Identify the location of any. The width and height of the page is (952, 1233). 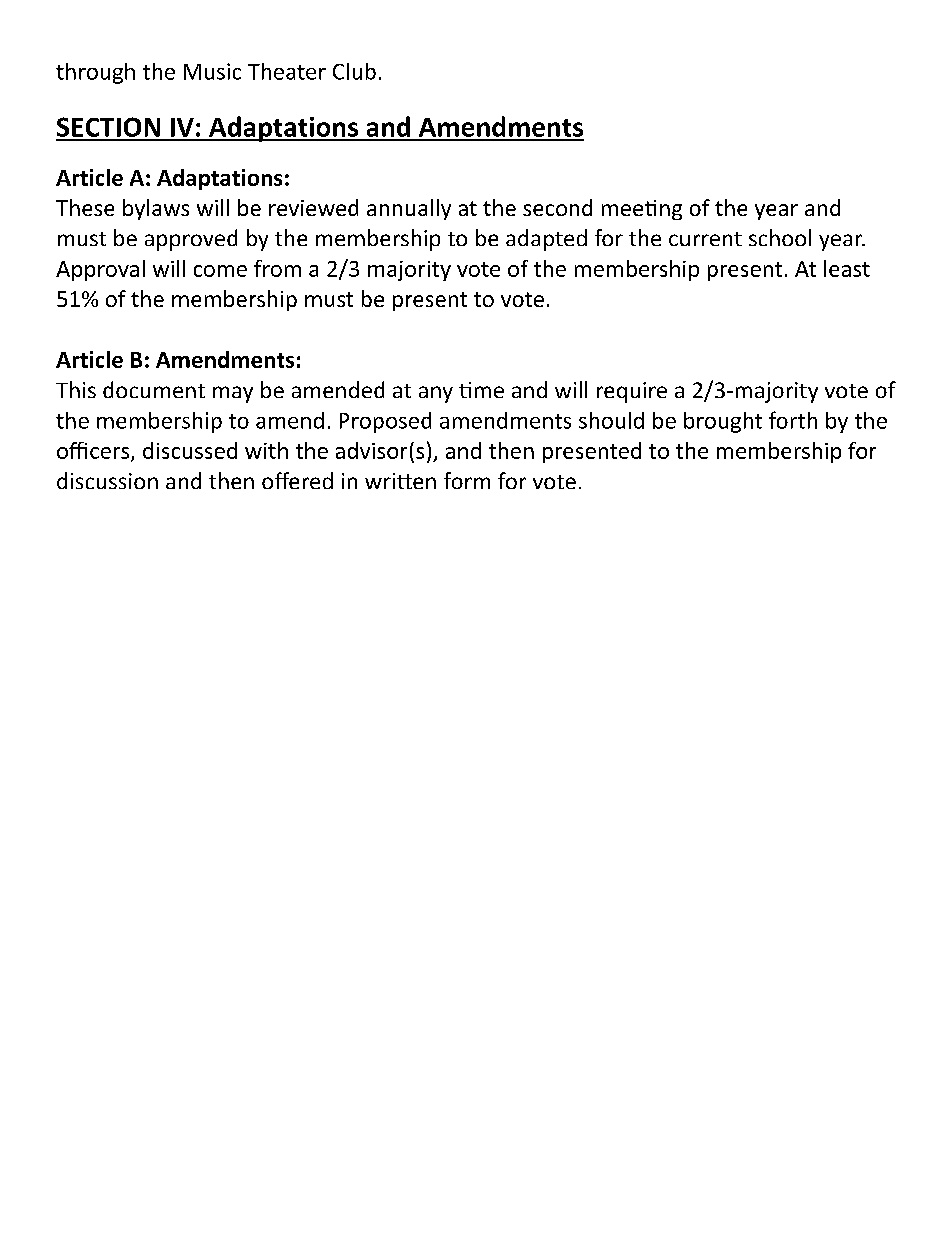
(436, 394).
